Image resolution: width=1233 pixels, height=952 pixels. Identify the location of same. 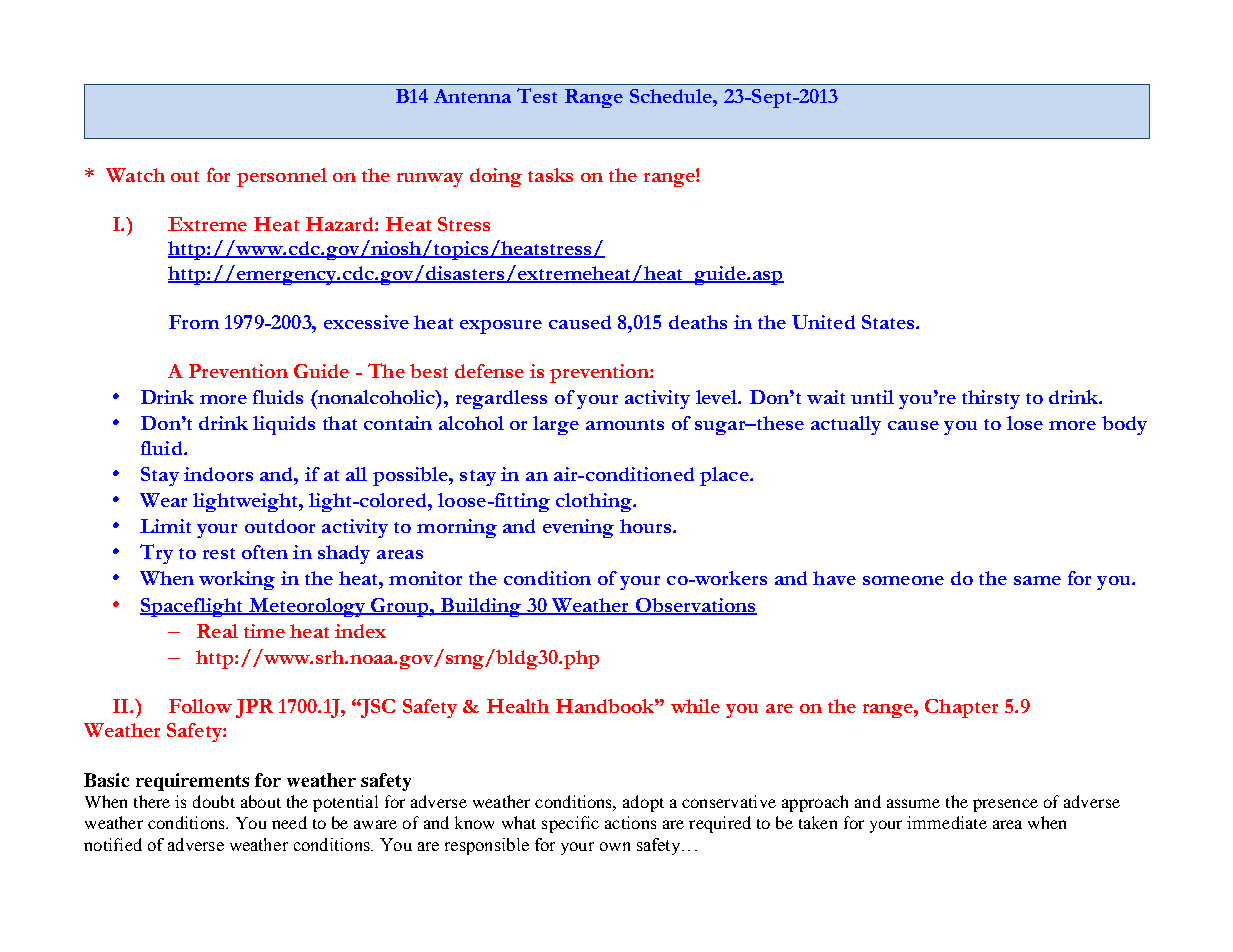
(1037, 580).
